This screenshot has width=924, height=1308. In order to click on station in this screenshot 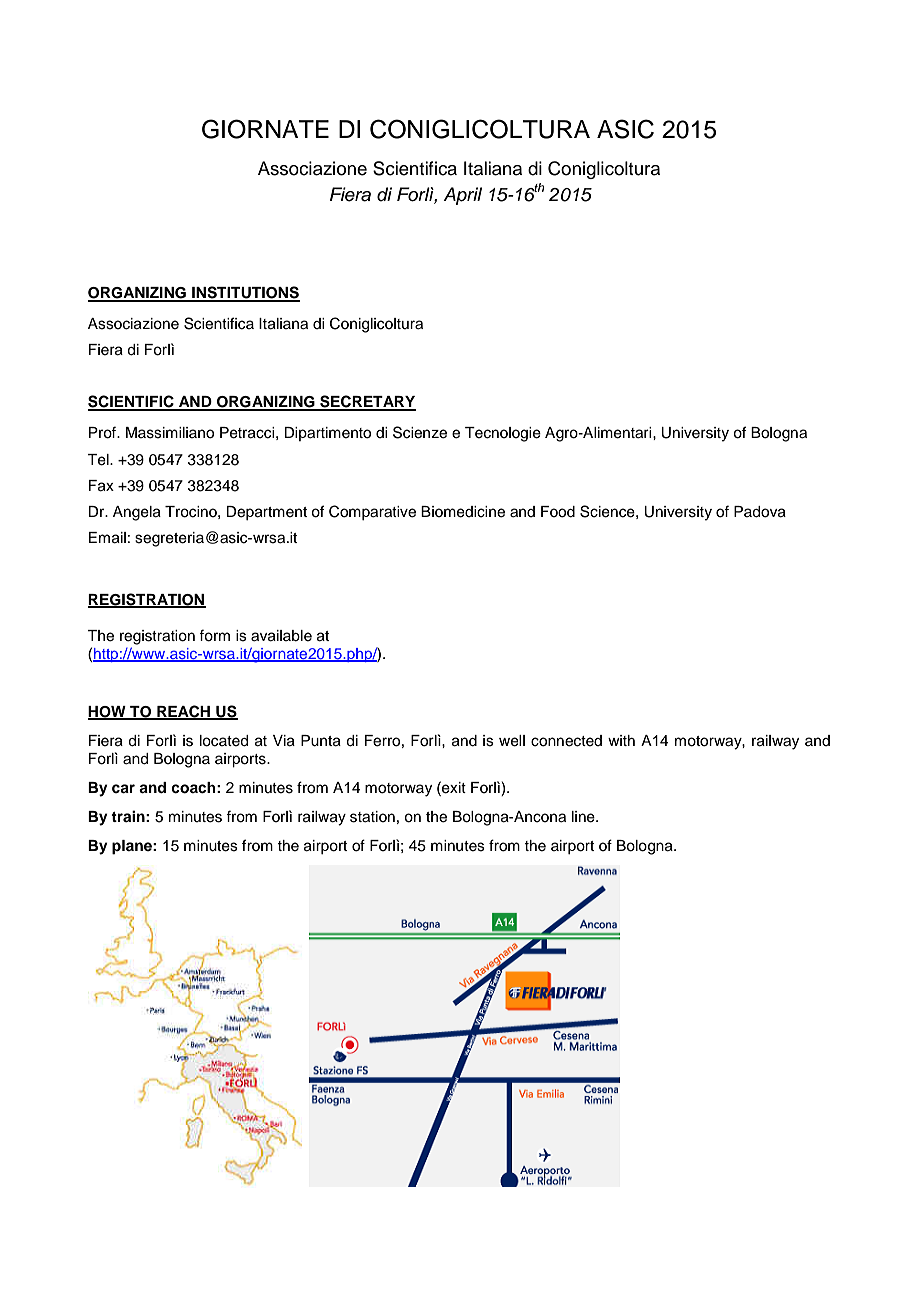, I will do `click(372, 817)`.
